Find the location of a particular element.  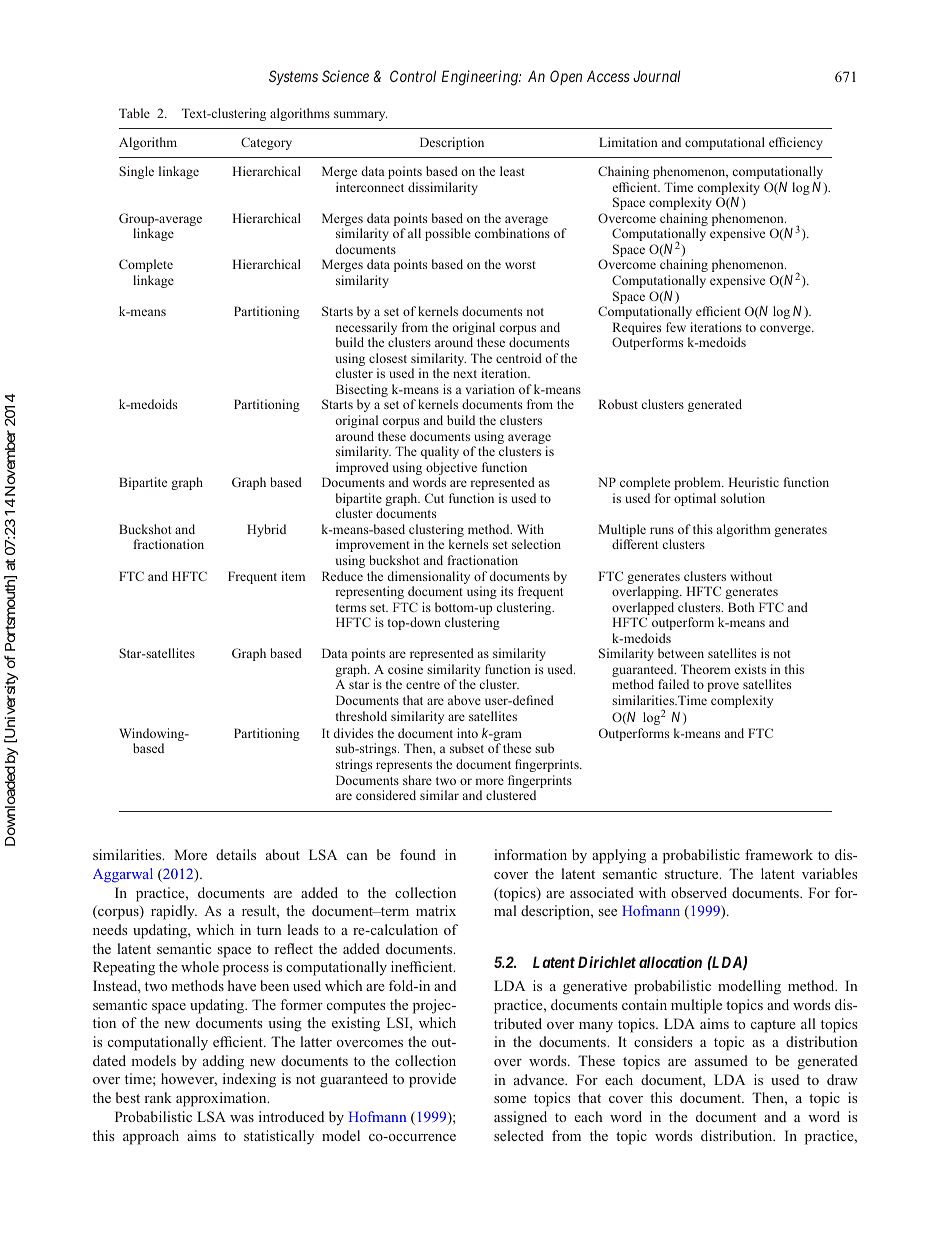

Engineering is located at coordinates (481, 78).
